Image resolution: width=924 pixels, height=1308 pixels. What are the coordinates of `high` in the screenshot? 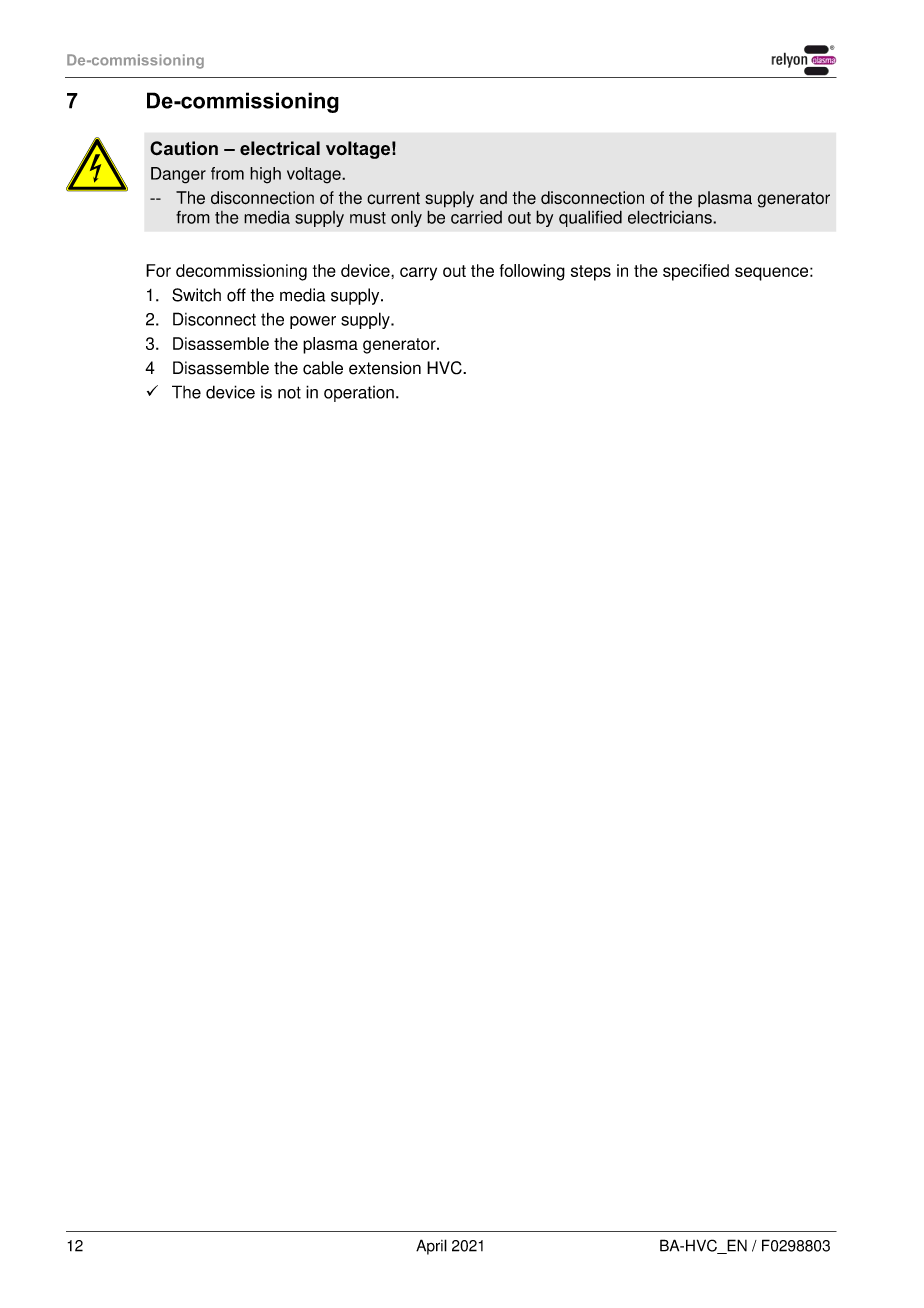 It's located at (265, 175).
